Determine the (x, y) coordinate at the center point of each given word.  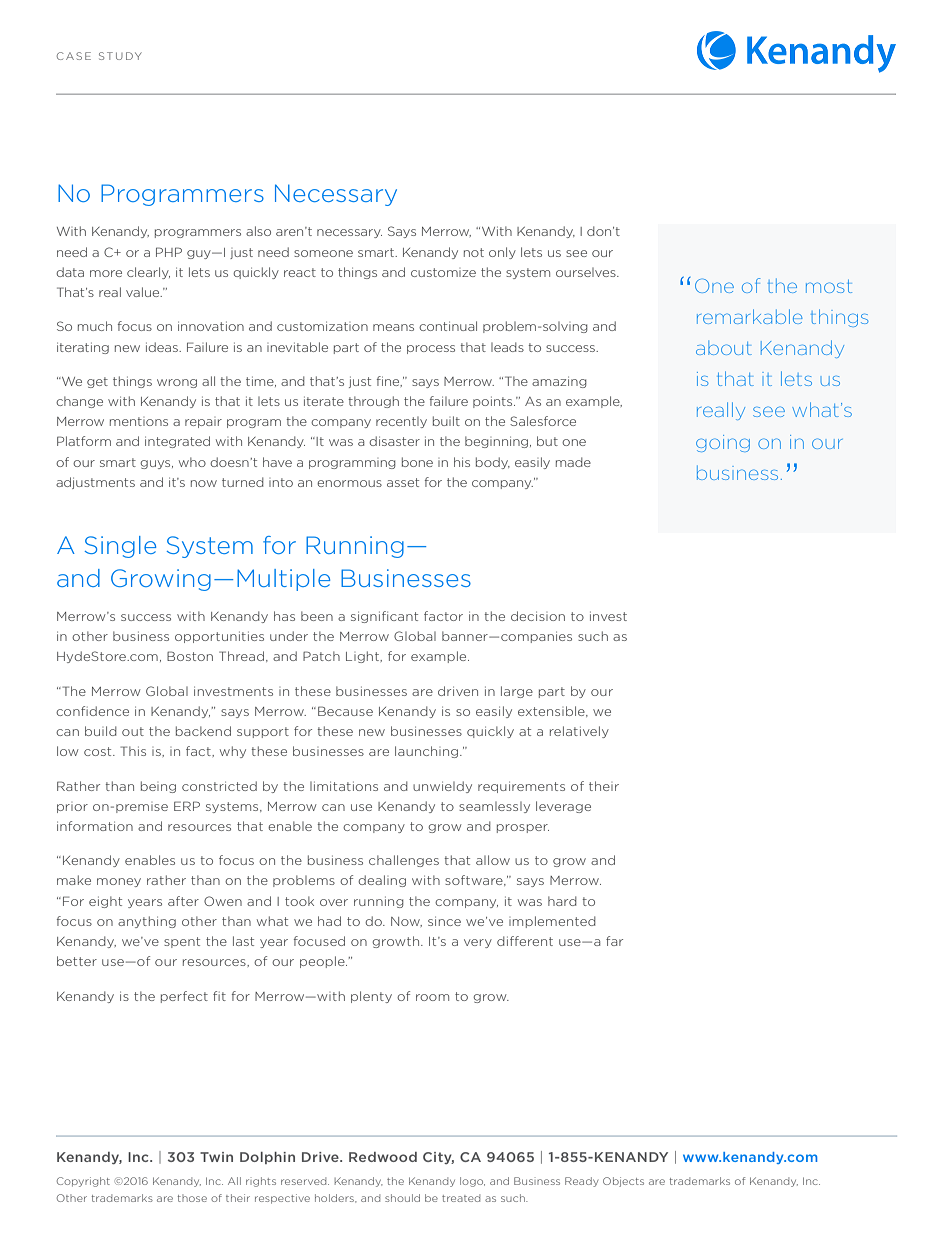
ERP (187, 806)
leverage (563, 807)
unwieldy (442, 787)
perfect (184, 997)
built (446, 421)
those (192, 1198)
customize (443, 272)
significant (384, 617)
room (432, 997)
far (614, 941)
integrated (177, 442)
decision (538, 616)
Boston (190, 656)
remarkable (750, 316)
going (723, 443)
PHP (169, 252)
